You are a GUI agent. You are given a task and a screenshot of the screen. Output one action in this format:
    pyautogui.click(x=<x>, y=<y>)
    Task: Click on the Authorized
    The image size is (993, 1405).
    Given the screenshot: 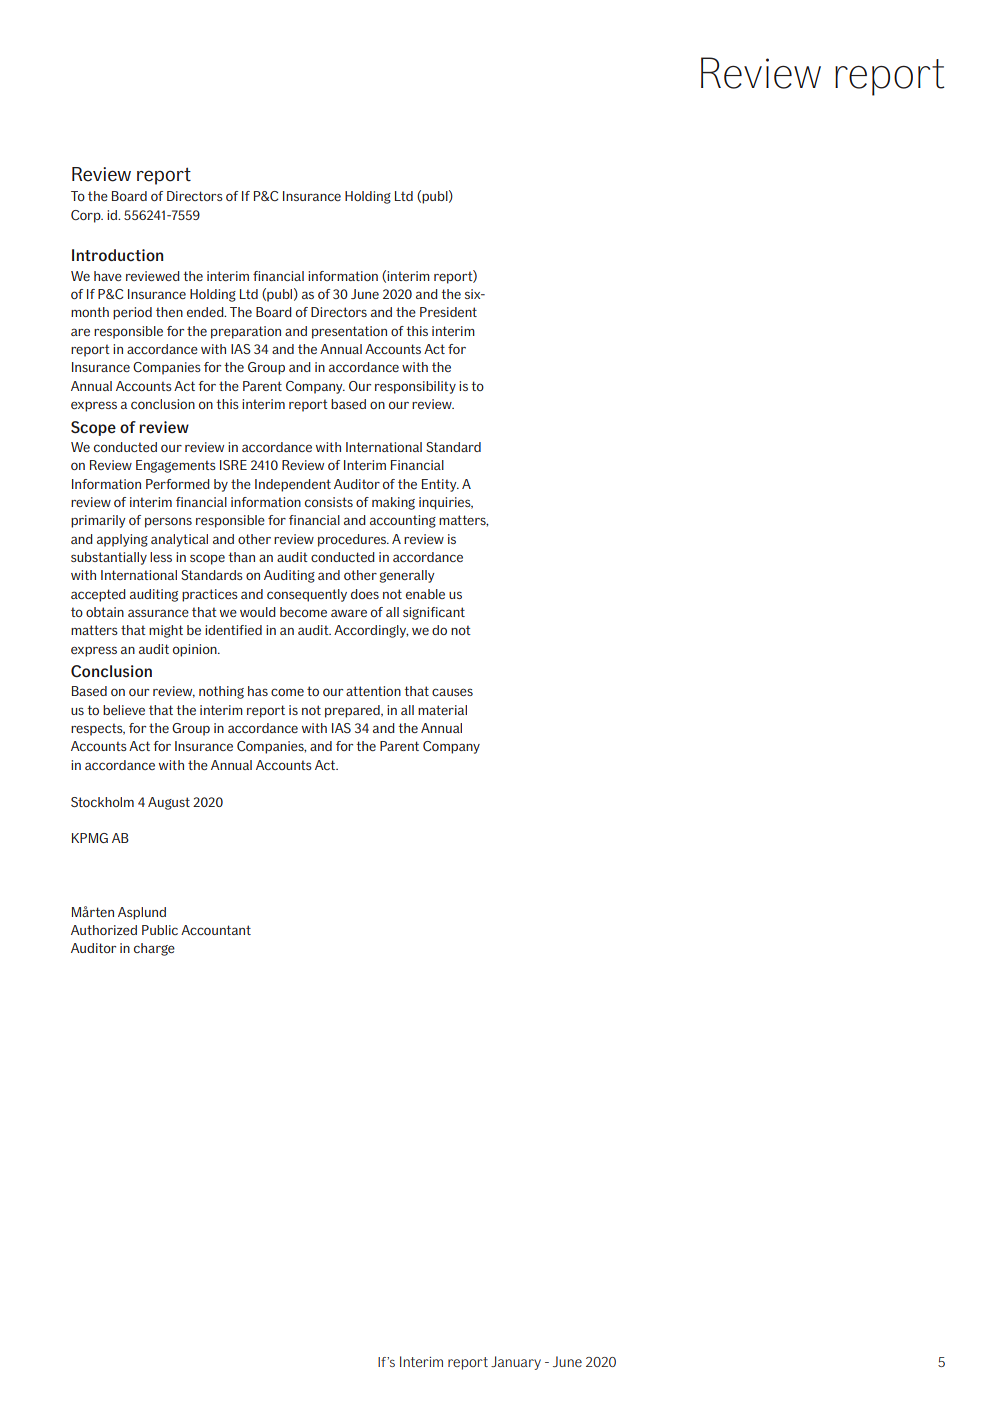 What is the action you would take?
    pyautogui.click(x=104, y=930)
